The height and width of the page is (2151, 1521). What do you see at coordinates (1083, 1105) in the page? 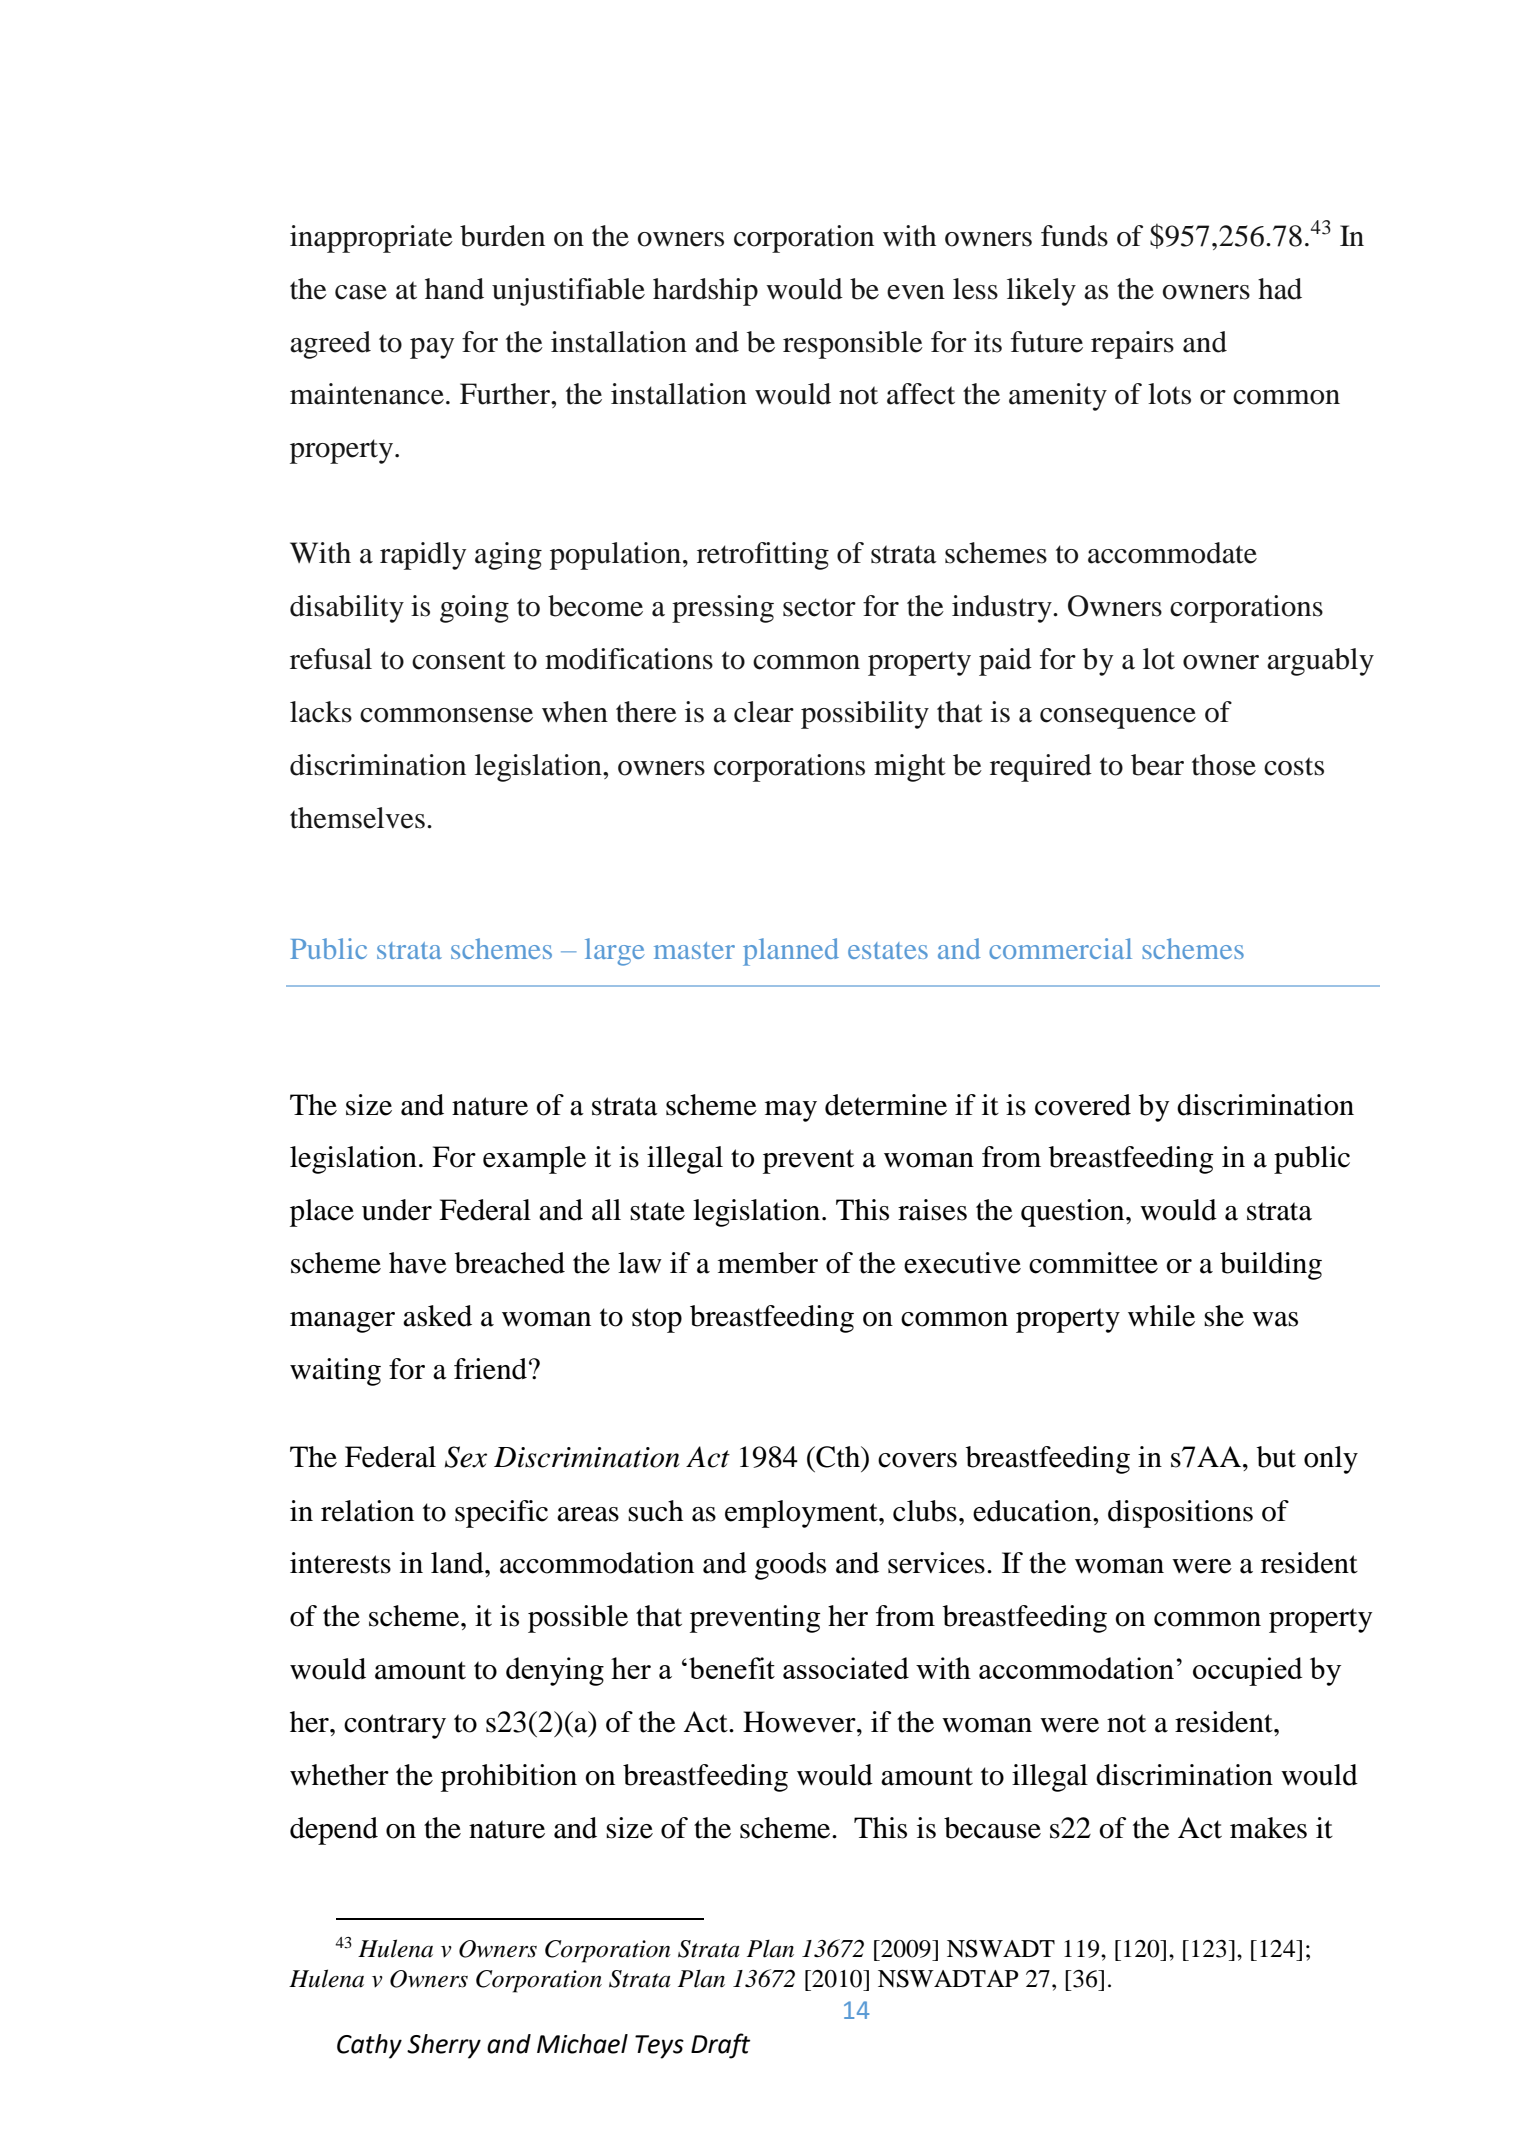
I see `covered` at bounding box center [1083, 1105].
